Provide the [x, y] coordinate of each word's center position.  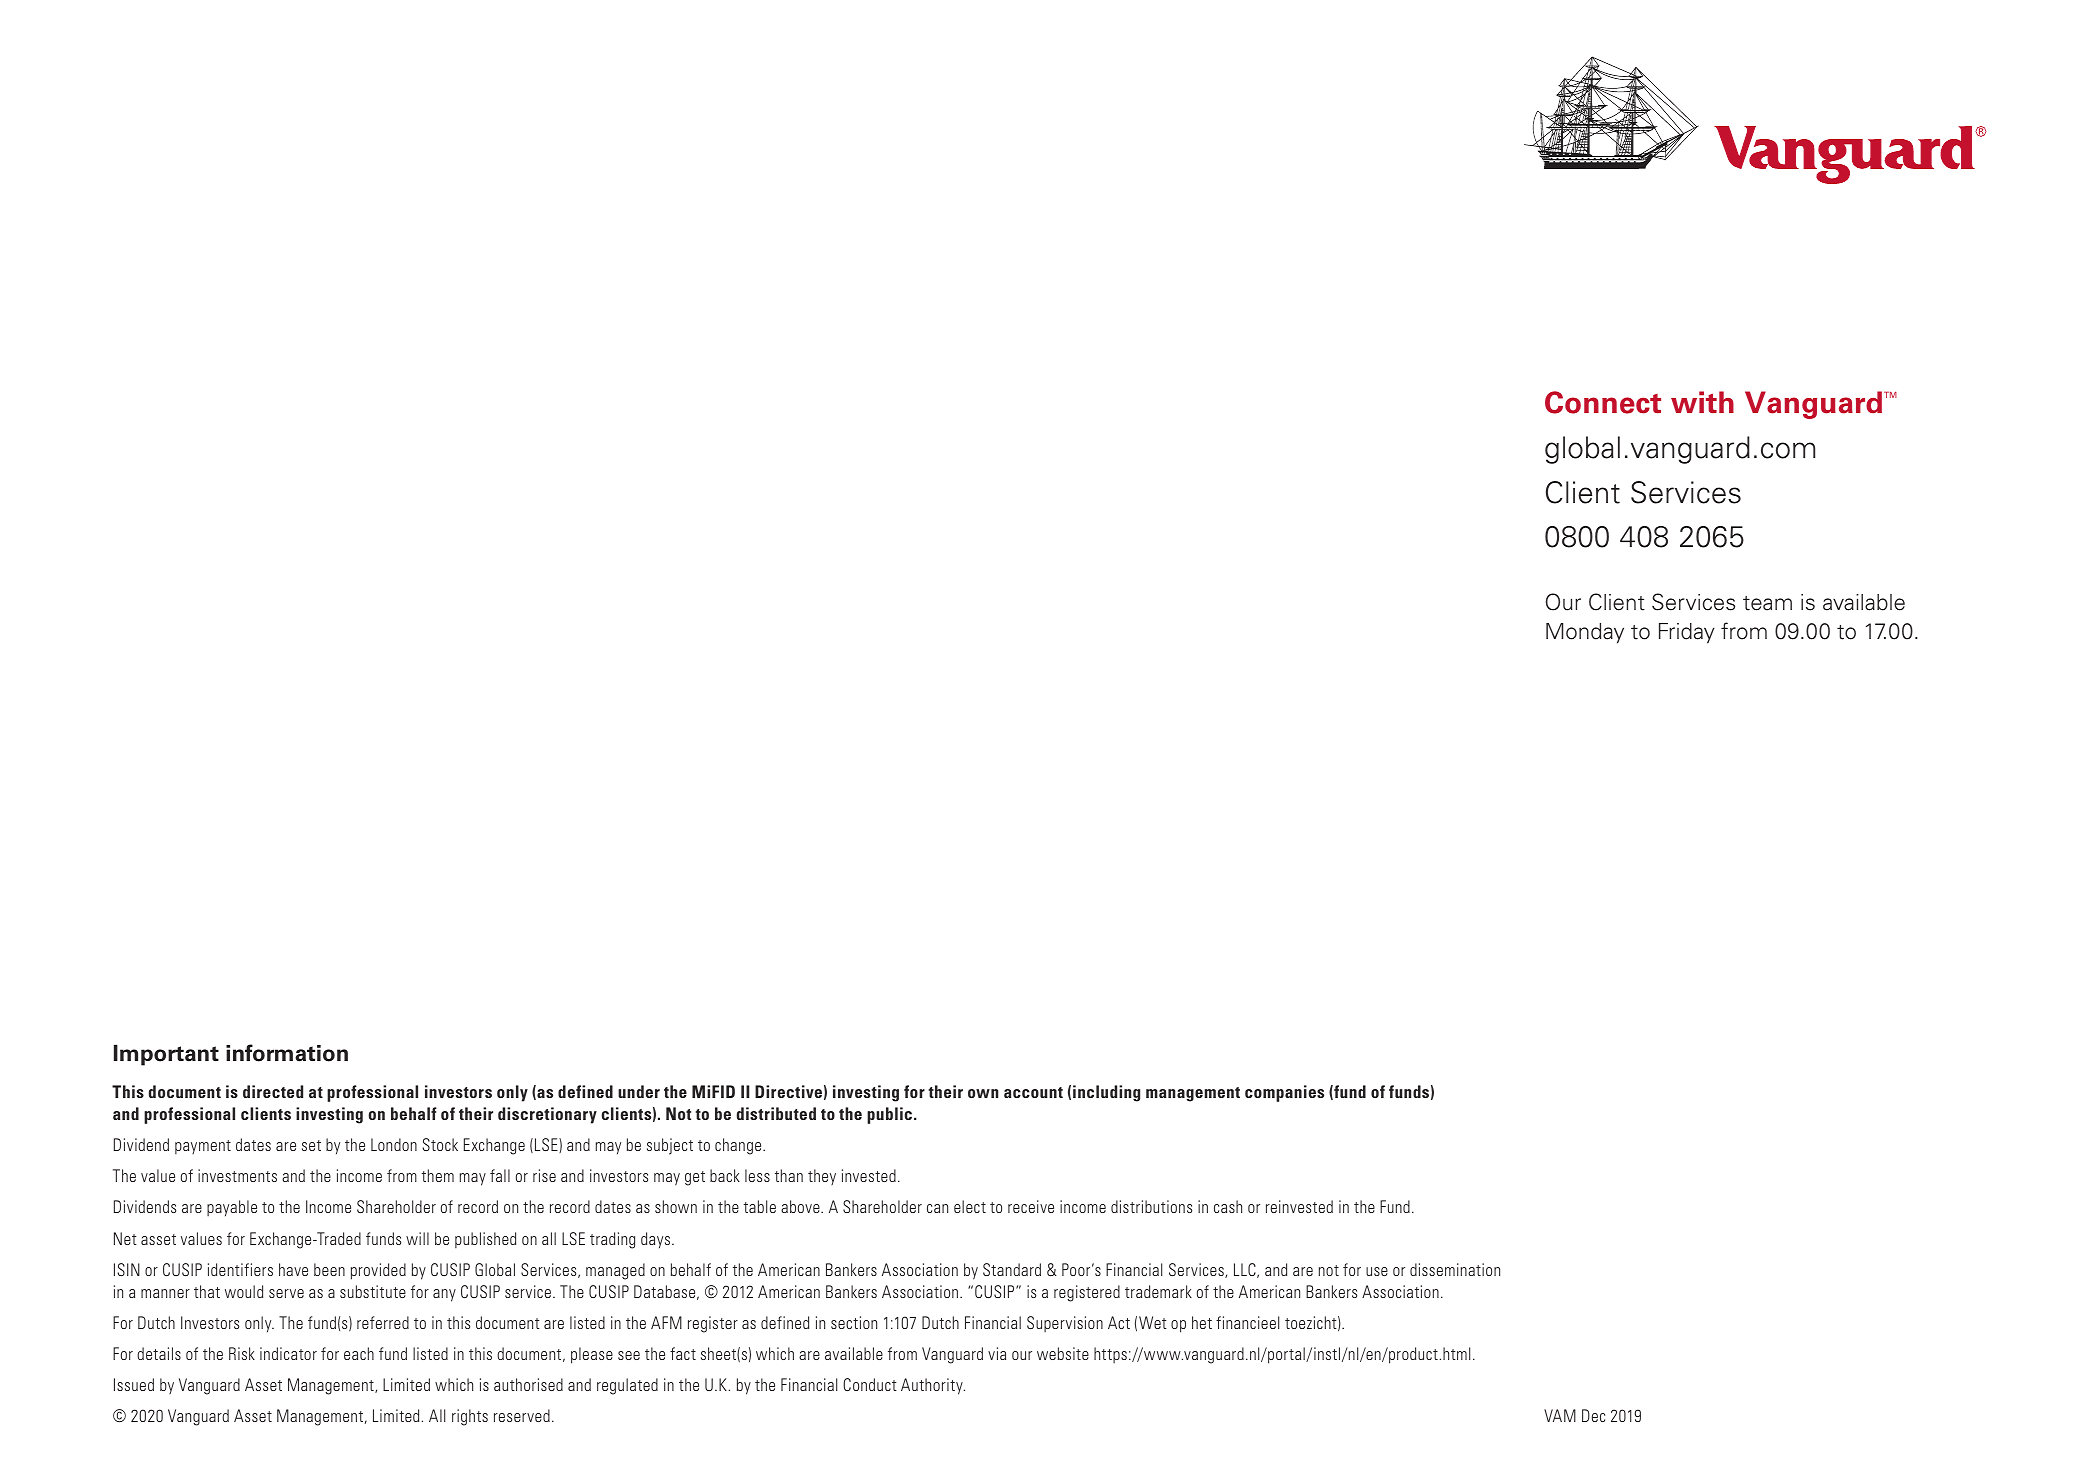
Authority [933, 1386]
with [1702, 402]
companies [1284, 1093]
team [1767, 603]
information [287, 1053]
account [1033, 1092]
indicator [288, 1353]
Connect [1603, 402]
